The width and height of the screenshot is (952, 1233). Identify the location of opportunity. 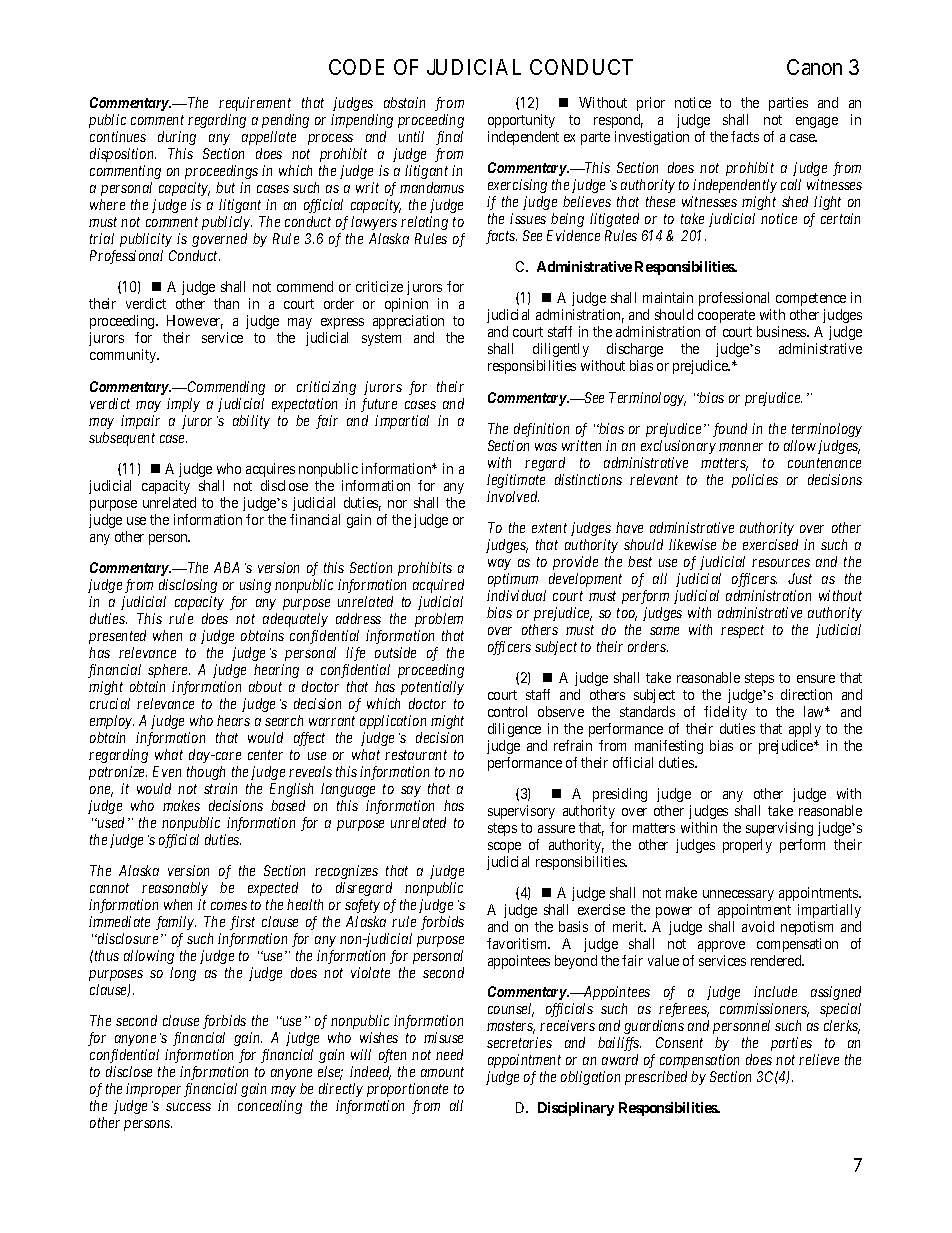
(521, 123).
